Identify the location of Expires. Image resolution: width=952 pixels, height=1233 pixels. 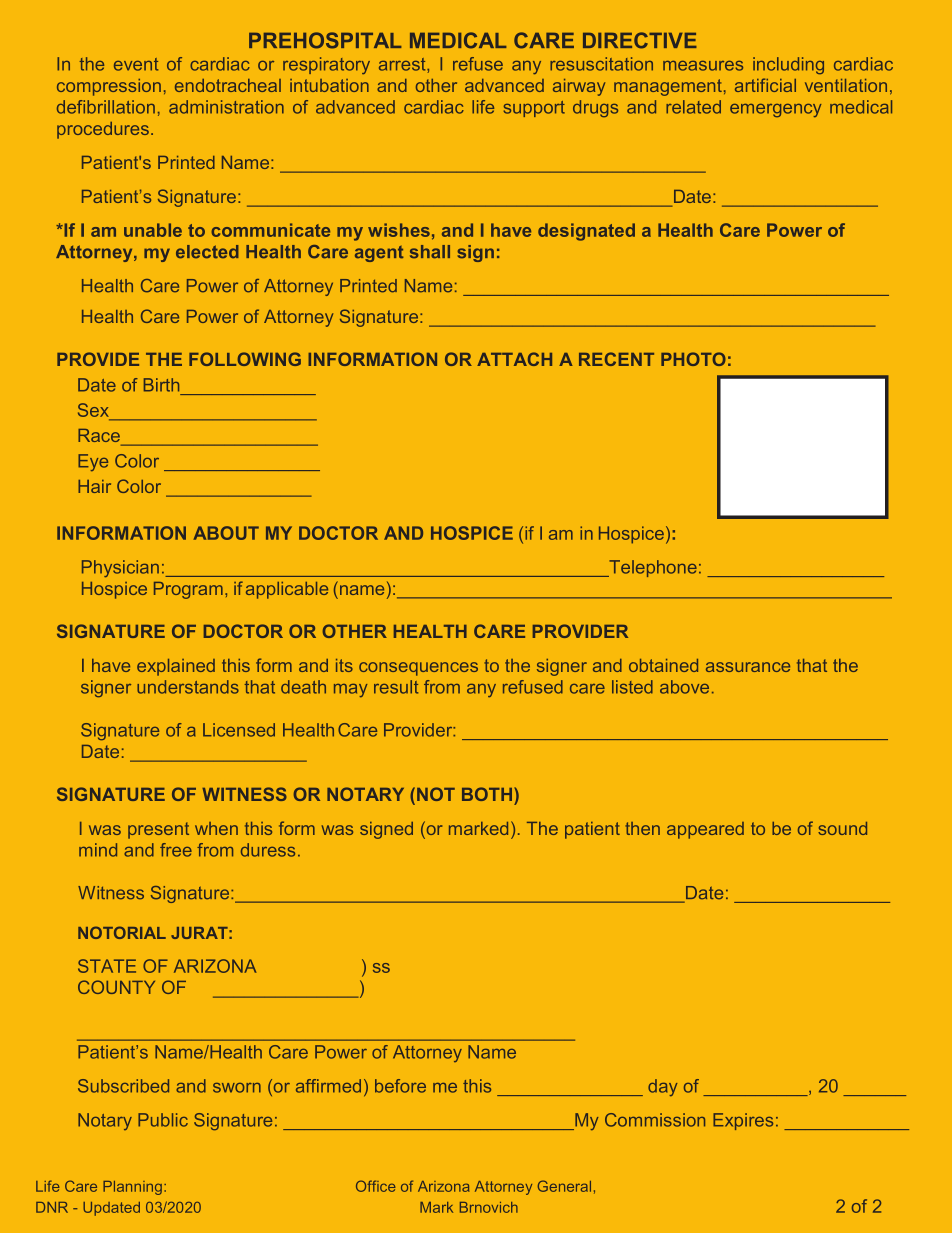
(743, 1121).
